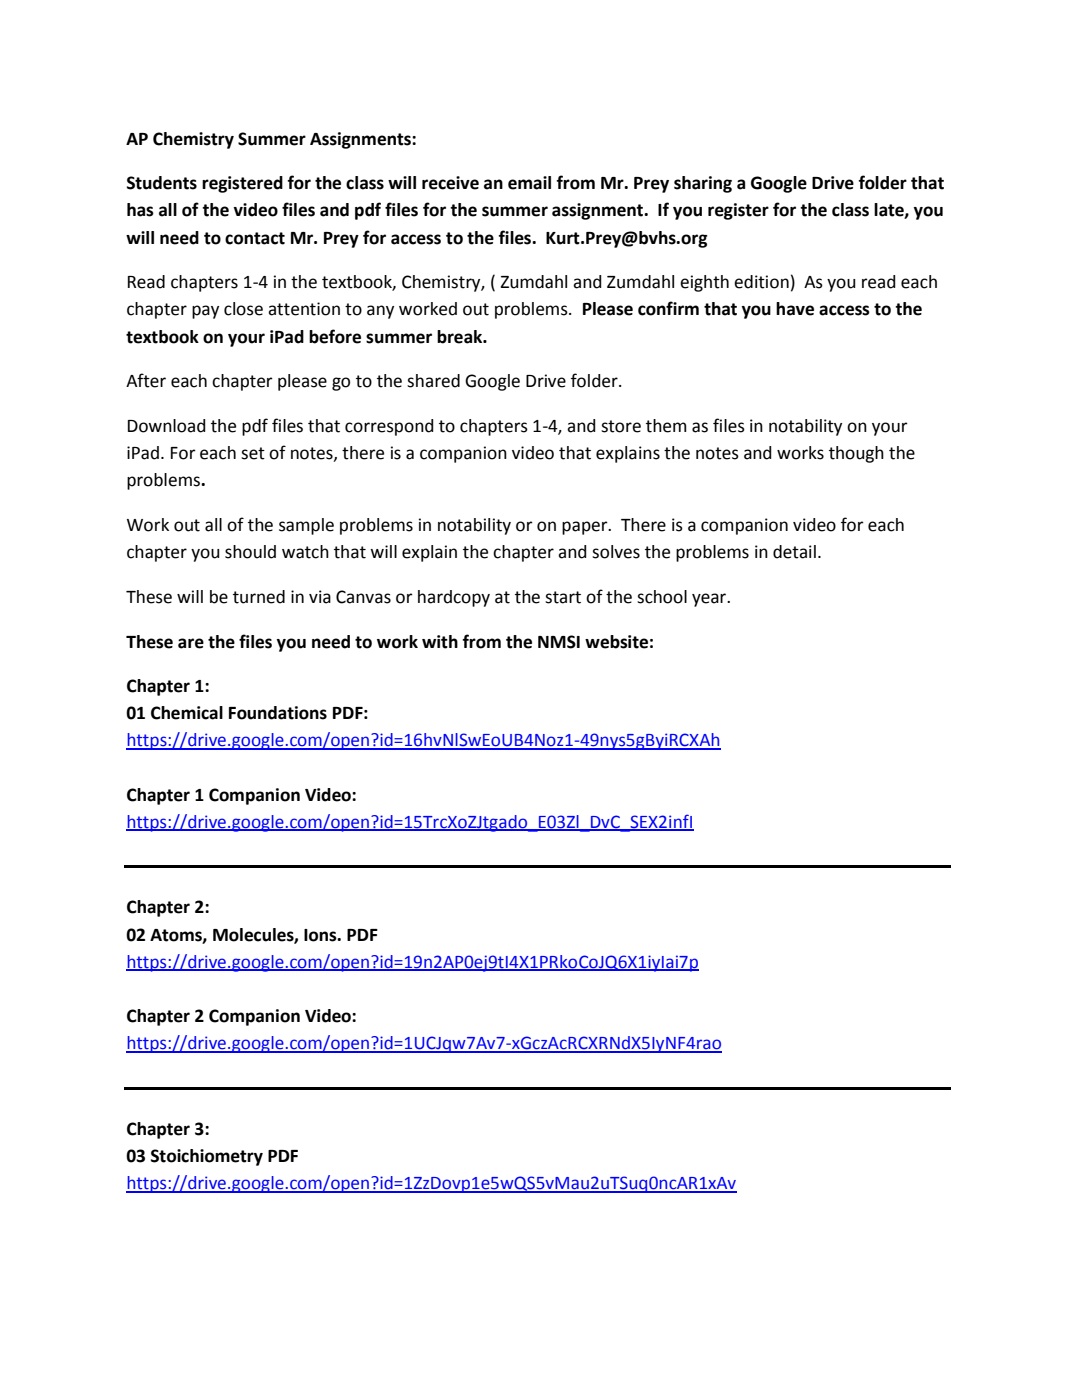 The height and width of the document is (1391, 1074). What do you see at coordinates (440, 642) in the document?
I see `with` at bounding box center [440, 642].
